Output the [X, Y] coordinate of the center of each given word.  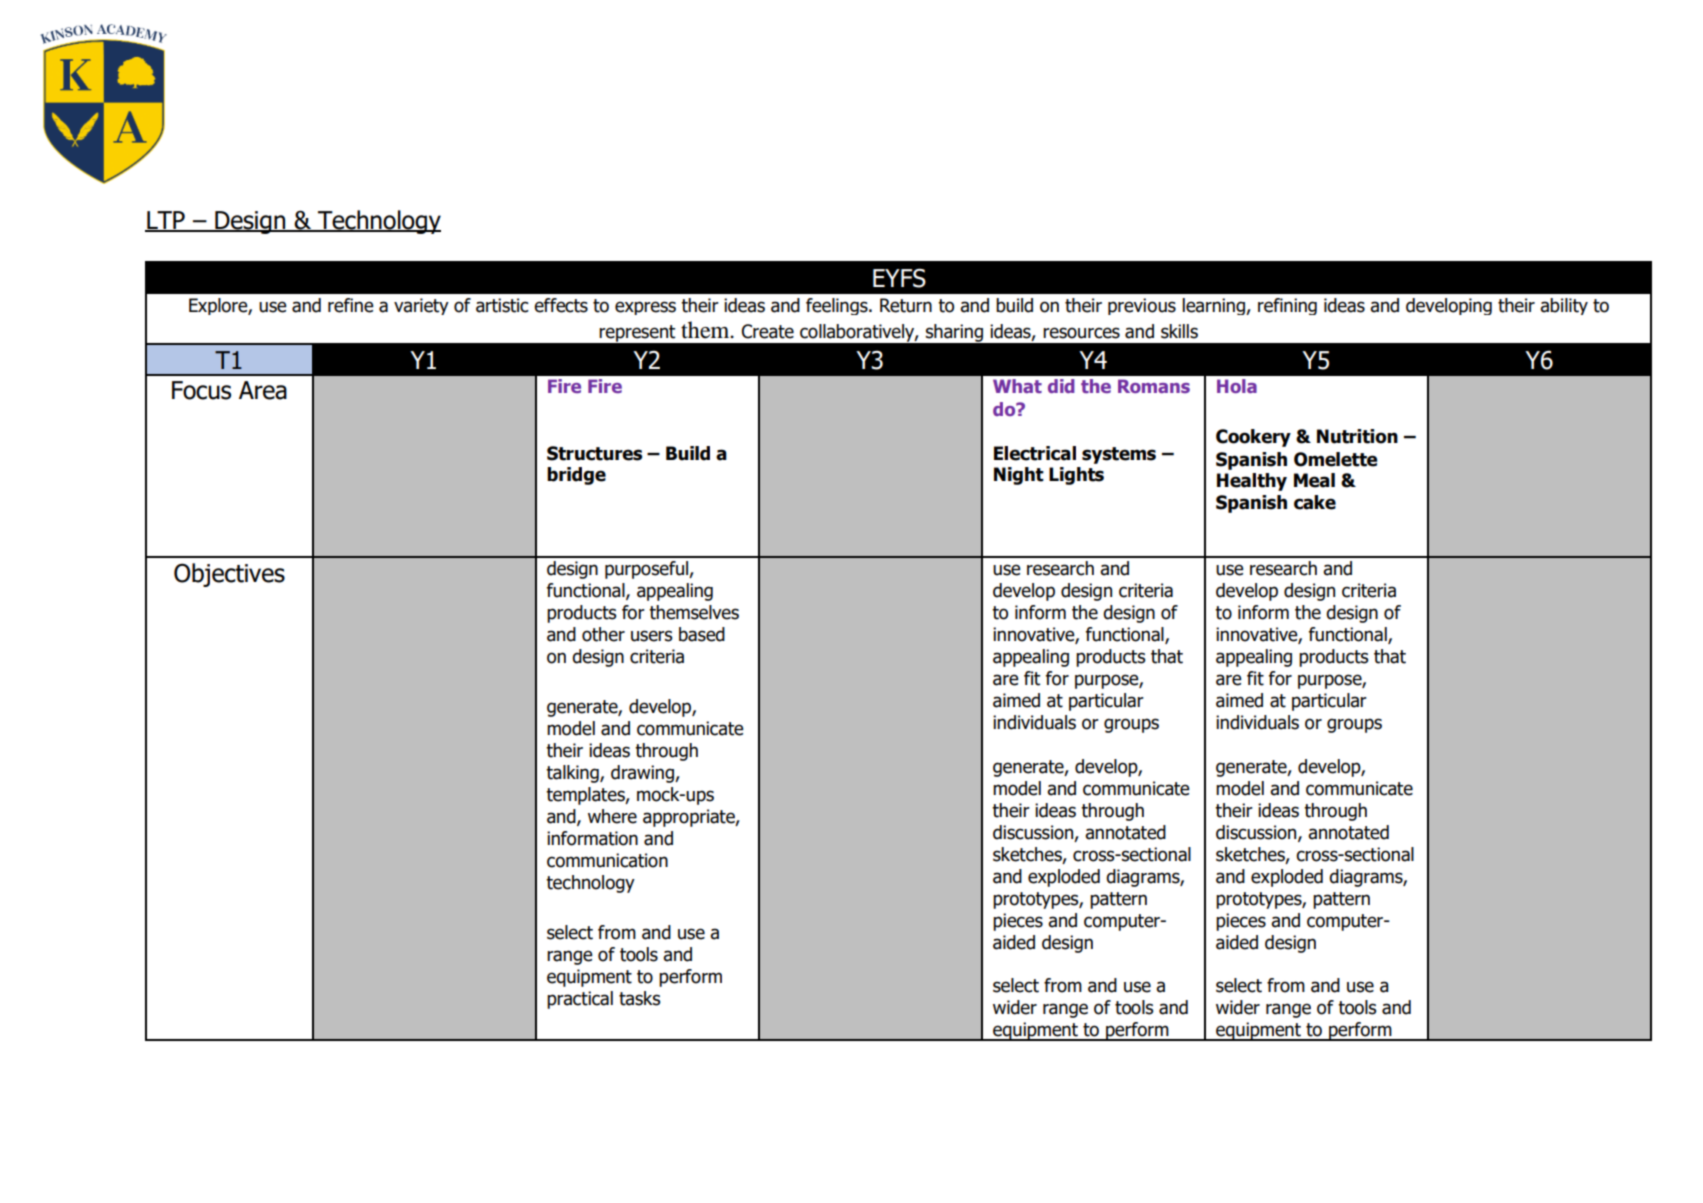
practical [580, 1000]
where [612, 816]
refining [1287, 306]
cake [1315, 502]
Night [1019, 476]
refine [351, 305]
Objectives [229, 575]
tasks [639, 998]
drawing [643, 774]
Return [906, 305]
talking [573, 774]
